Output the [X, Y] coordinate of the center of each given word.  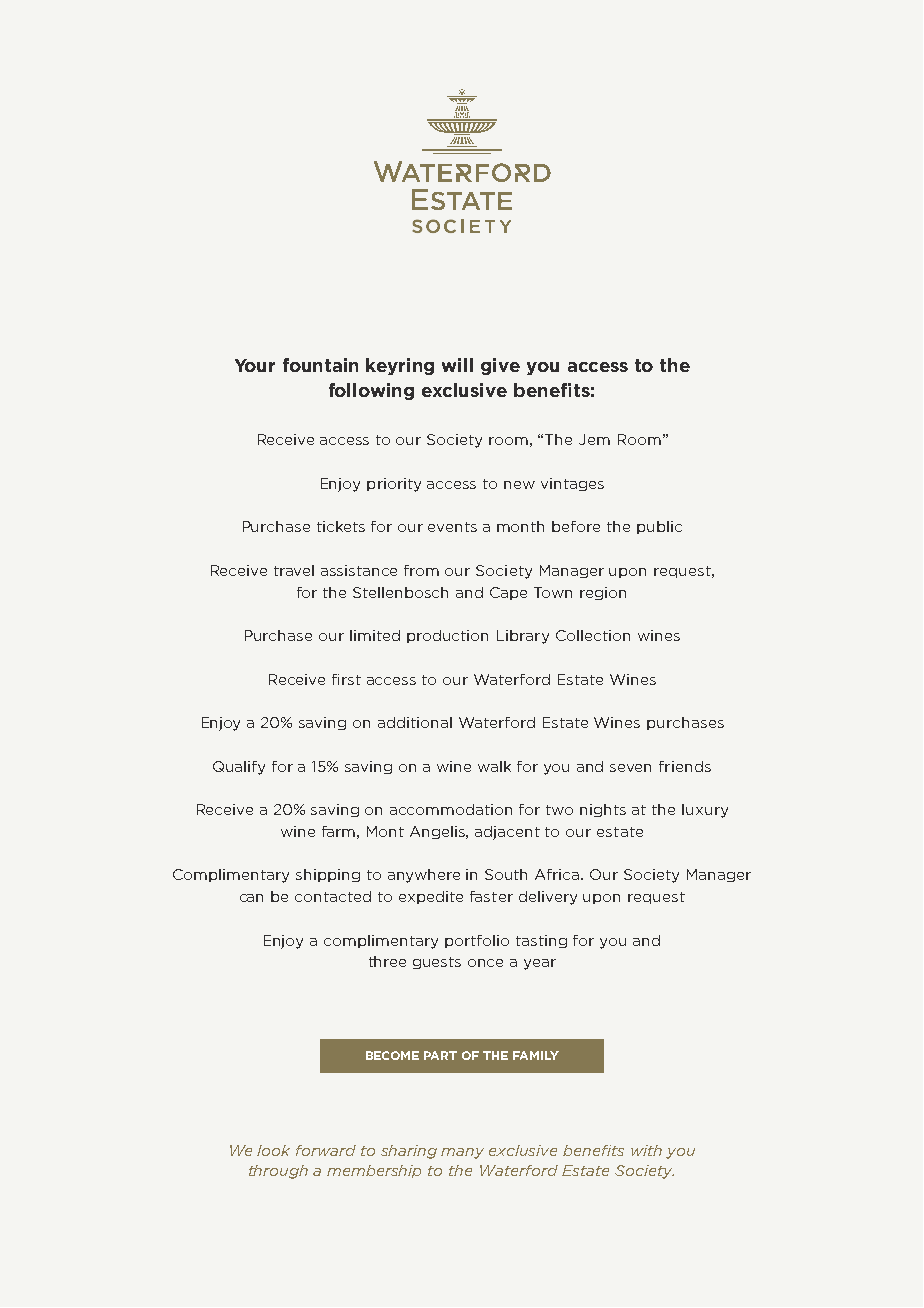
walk [494, 766]
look [273, 1150]
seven [630, 768]
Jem [594, 439]
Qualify [239, 768]
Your [255, 365]
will [457, 365]
